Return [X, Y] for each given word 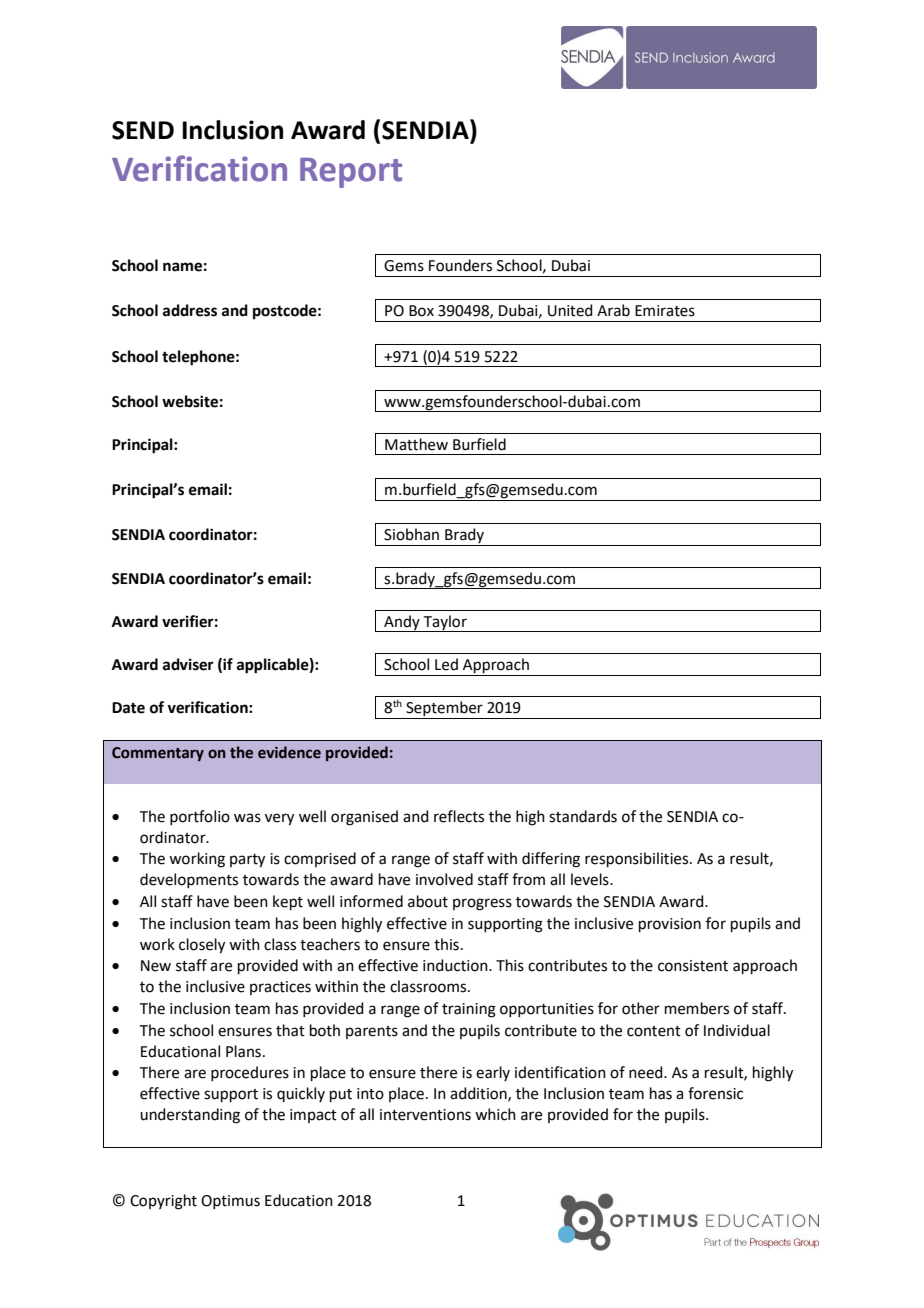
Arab [613, 310]
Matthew [416, 444]
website [190, 401]
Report [351, 173]
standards [583, 816]
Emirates [665, 311]
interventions [425, 1115]
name [182, 267]
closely [202, 946]
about [428, 901]
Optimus [230, 1202]
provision [670, 925]
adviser [188, 664]
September [444, 710]
